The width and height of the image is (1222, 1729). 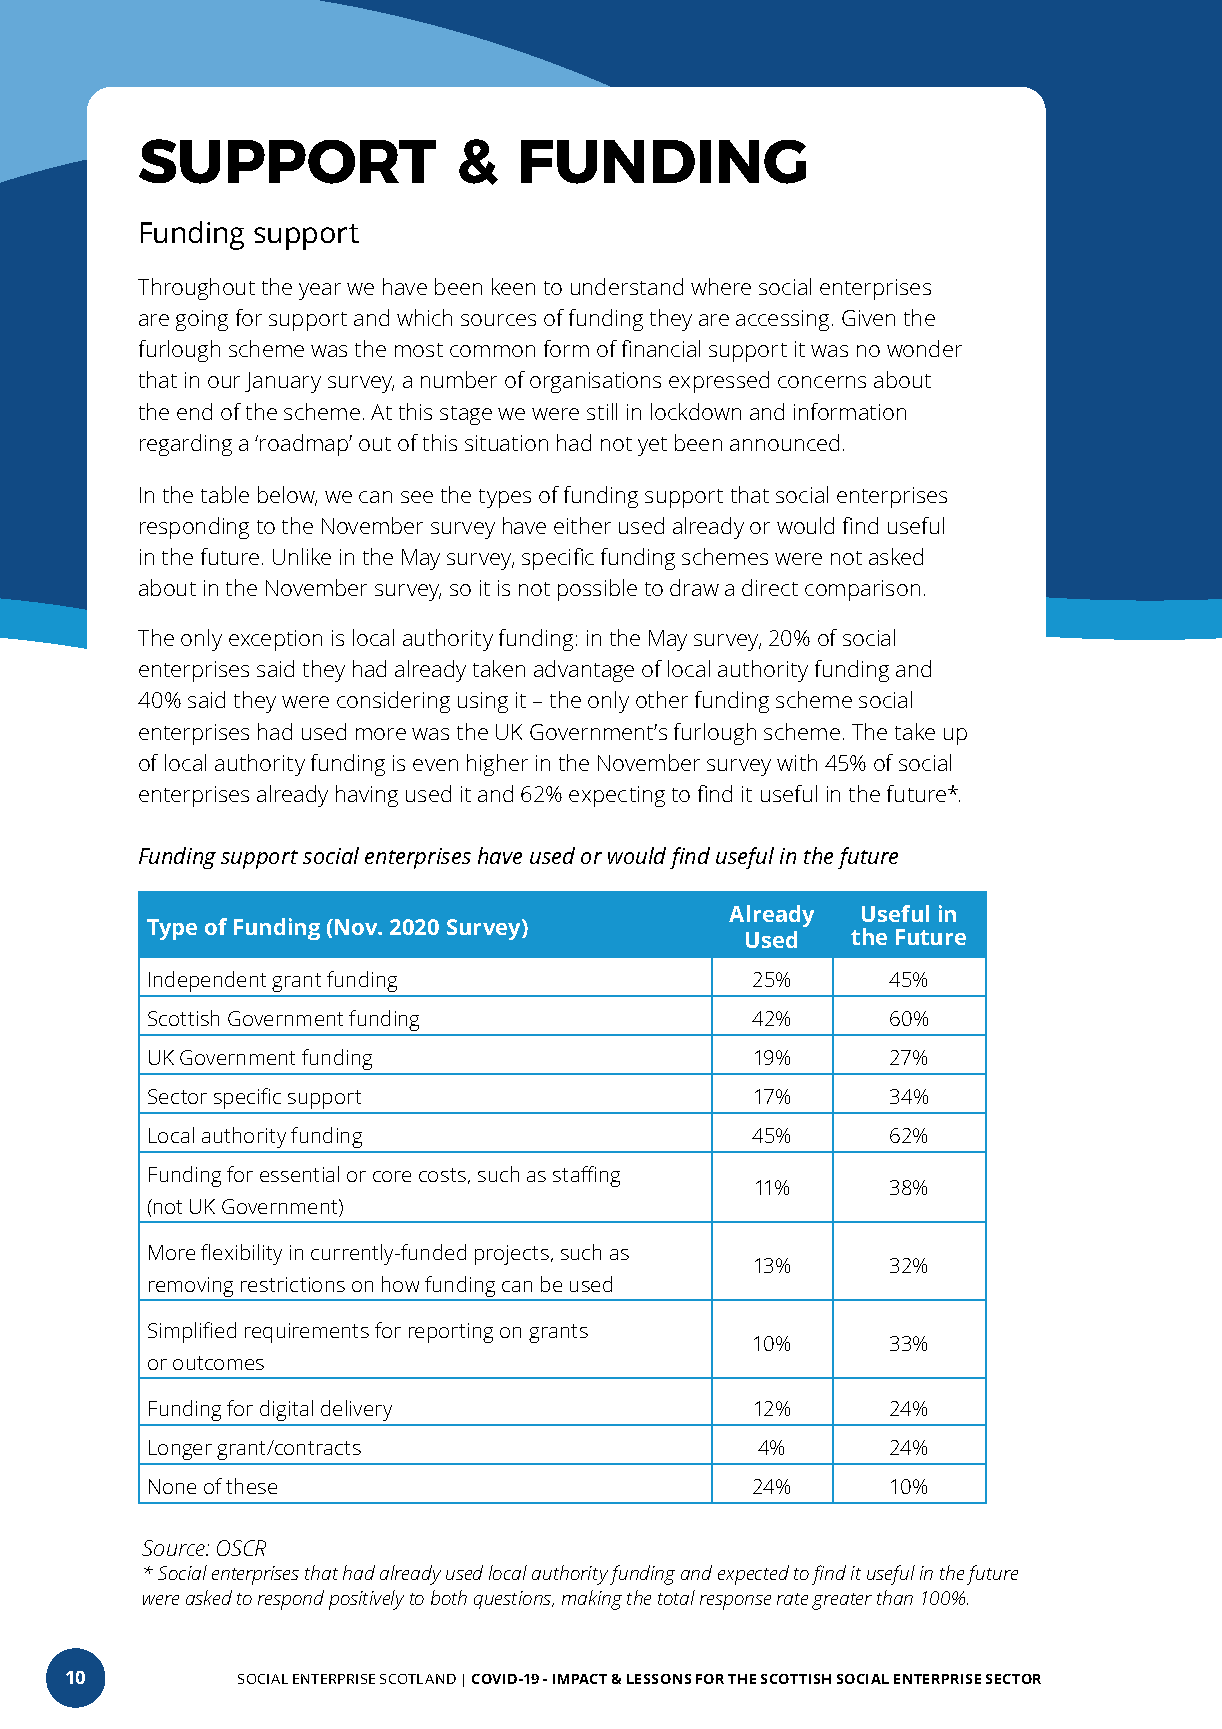 What do you see at coordinates (512, 1255) in the image?
I see `projects` at bounding box center [512, 1255].
